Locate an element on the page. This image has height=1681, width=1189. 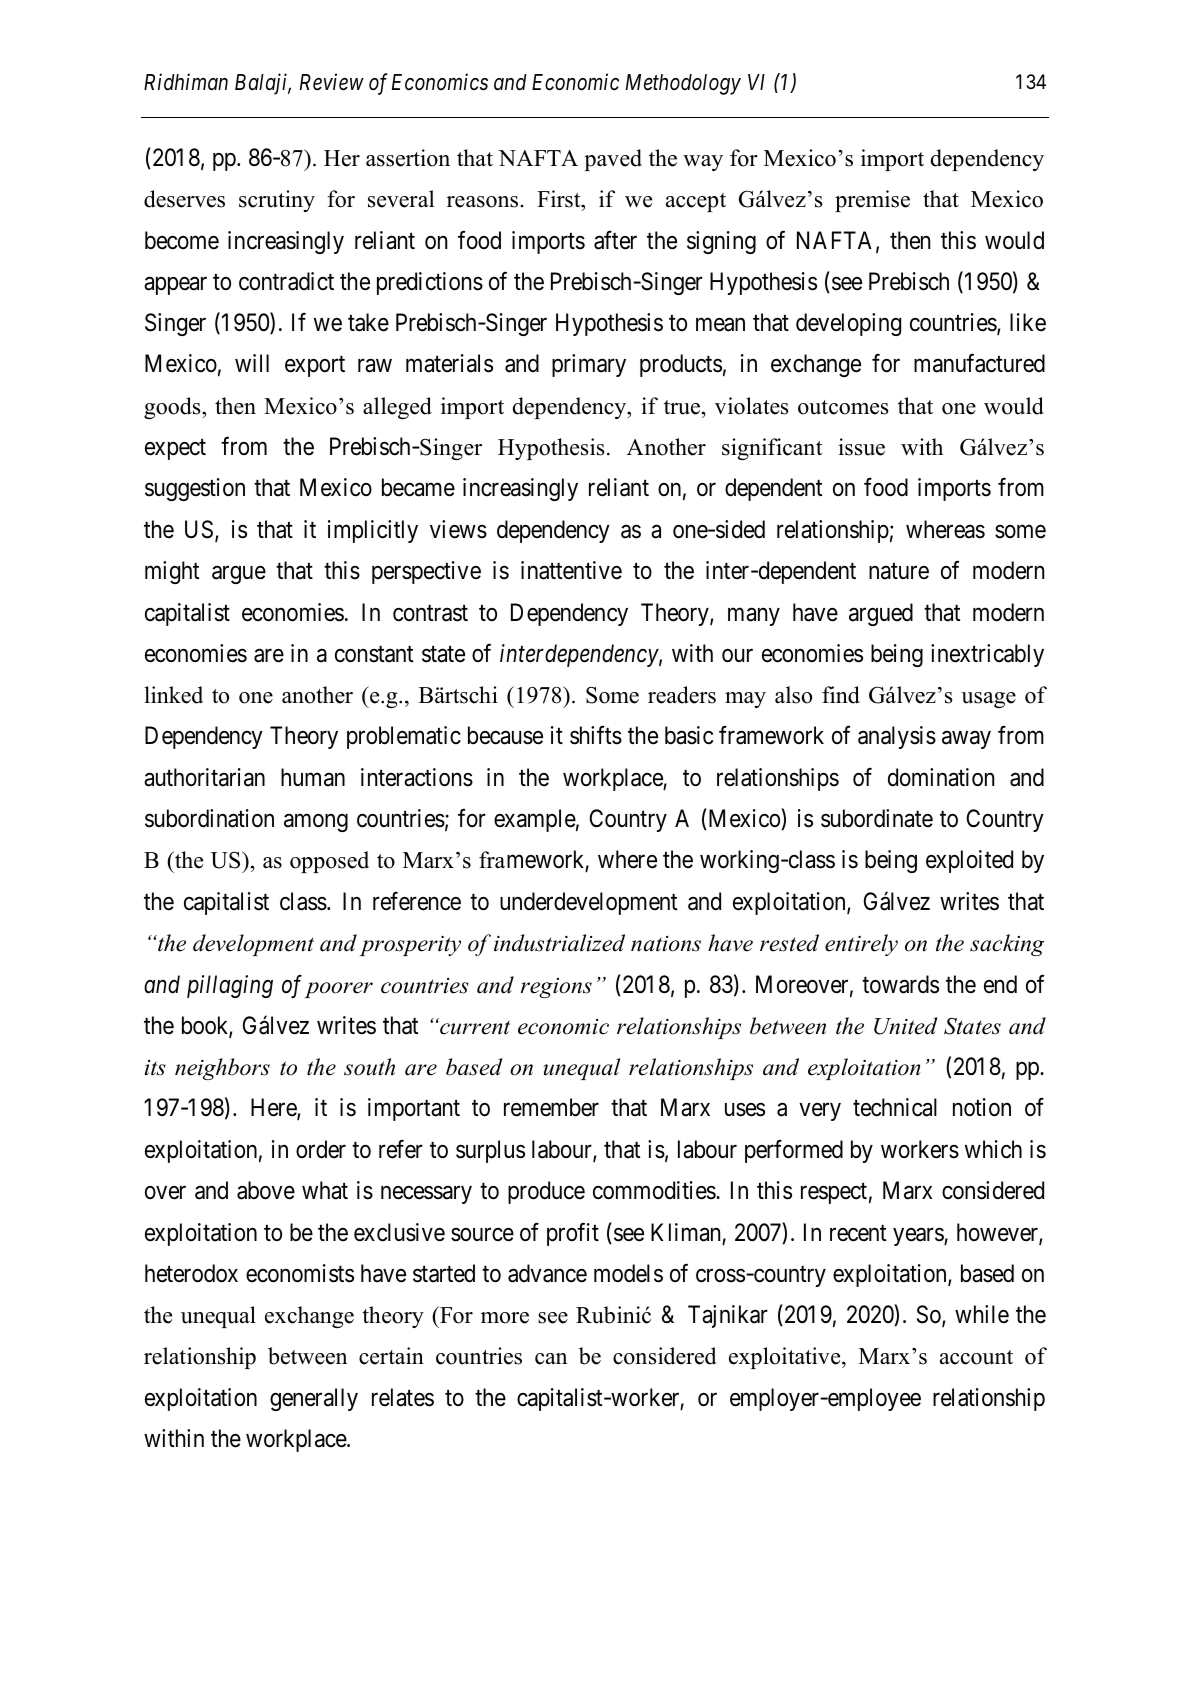
human is located at coordinates (313, 777).
